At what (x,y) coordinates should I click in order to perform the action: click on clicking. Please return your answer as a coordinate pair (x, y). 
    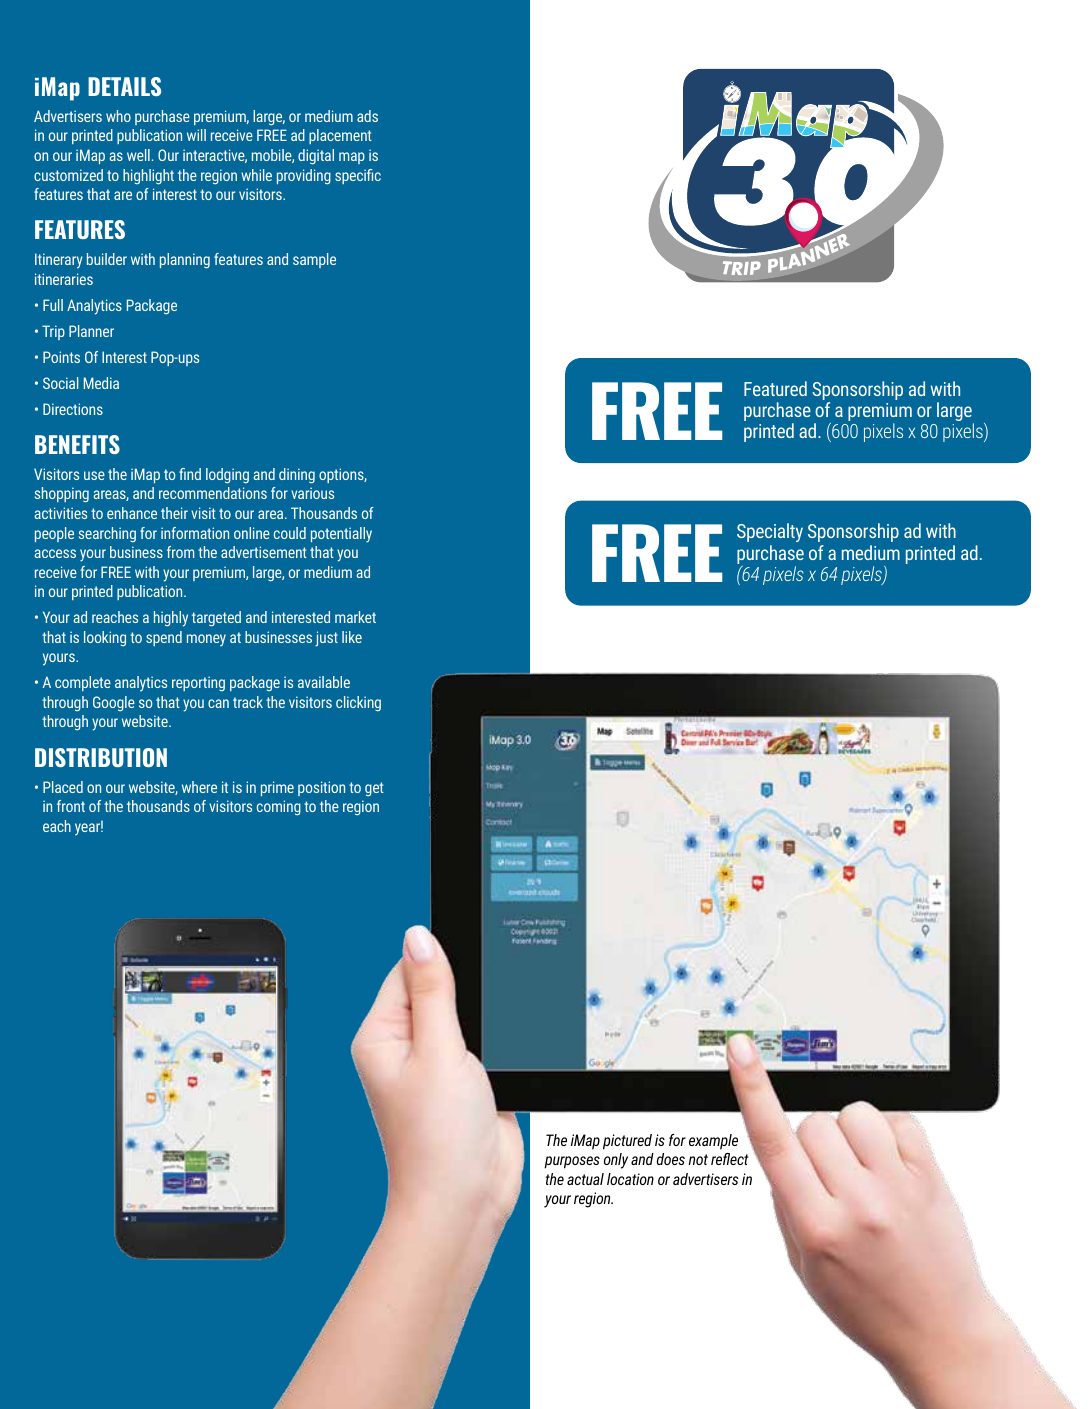
    Looking at the image, I should click on (358, 703).
